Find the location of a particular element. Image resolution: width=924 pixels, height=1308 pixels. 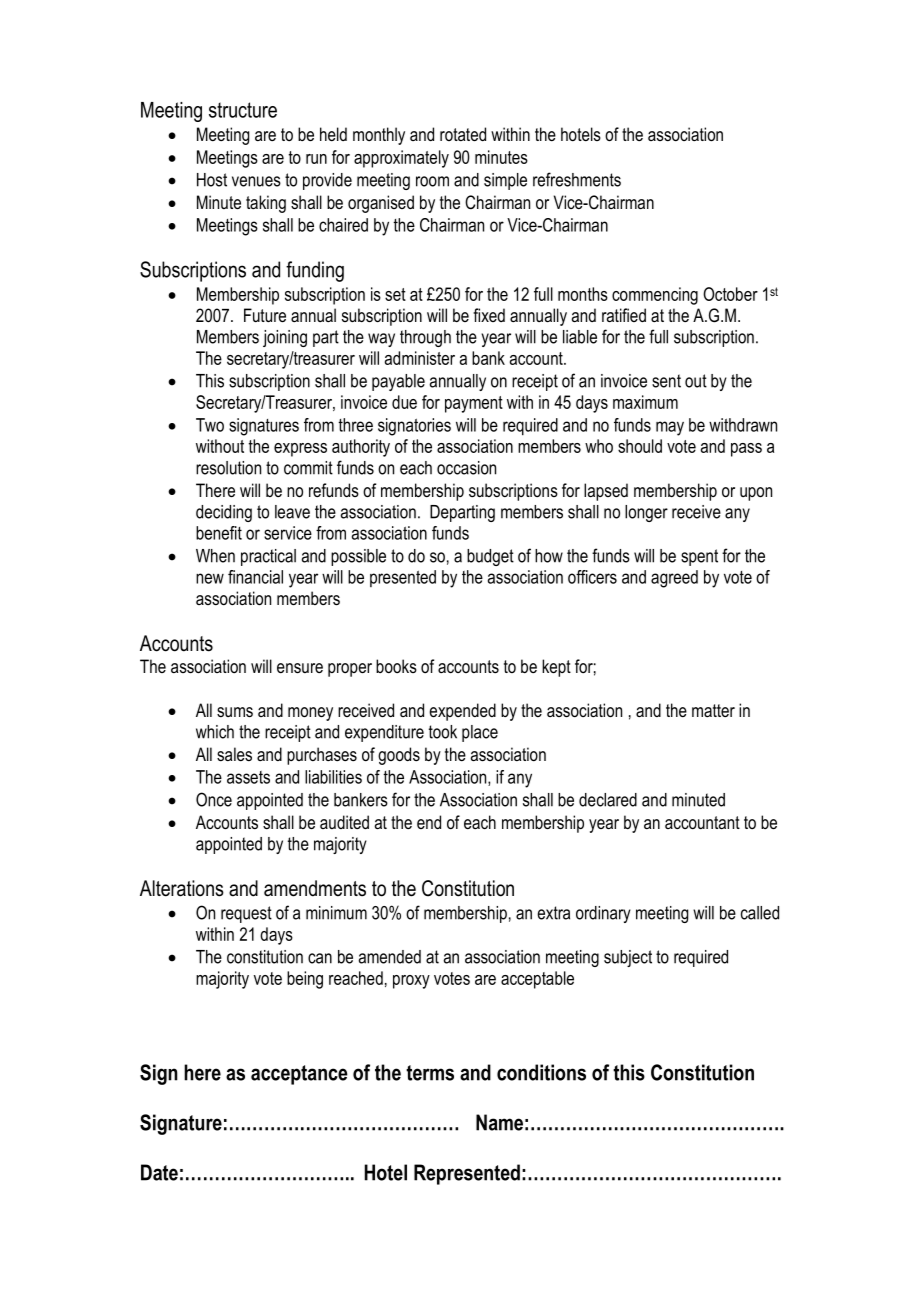

rotated is located at coordinates (463, 134).
